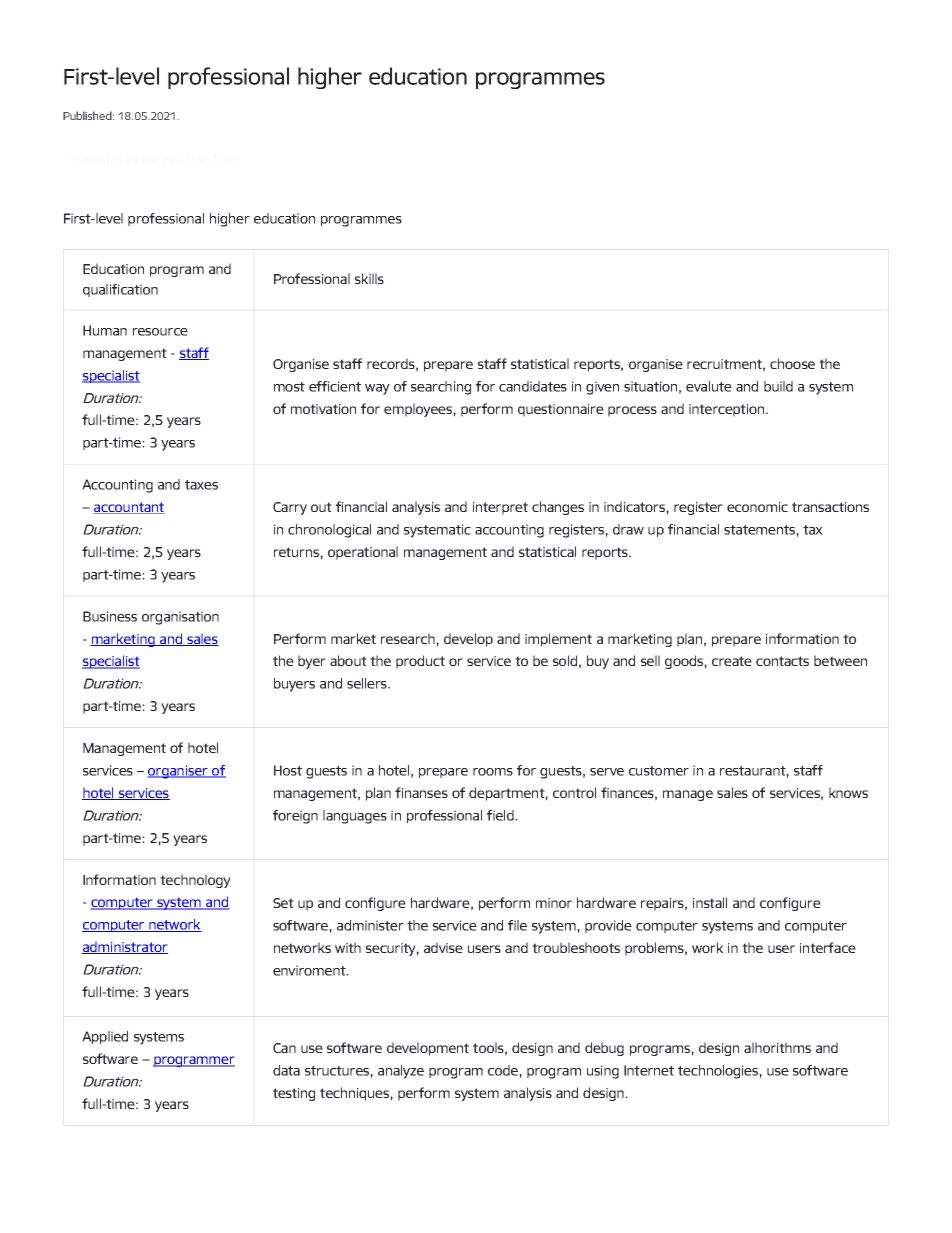 This page has width=952, height=1233. I want to click on organisation, so click(180, 618).
